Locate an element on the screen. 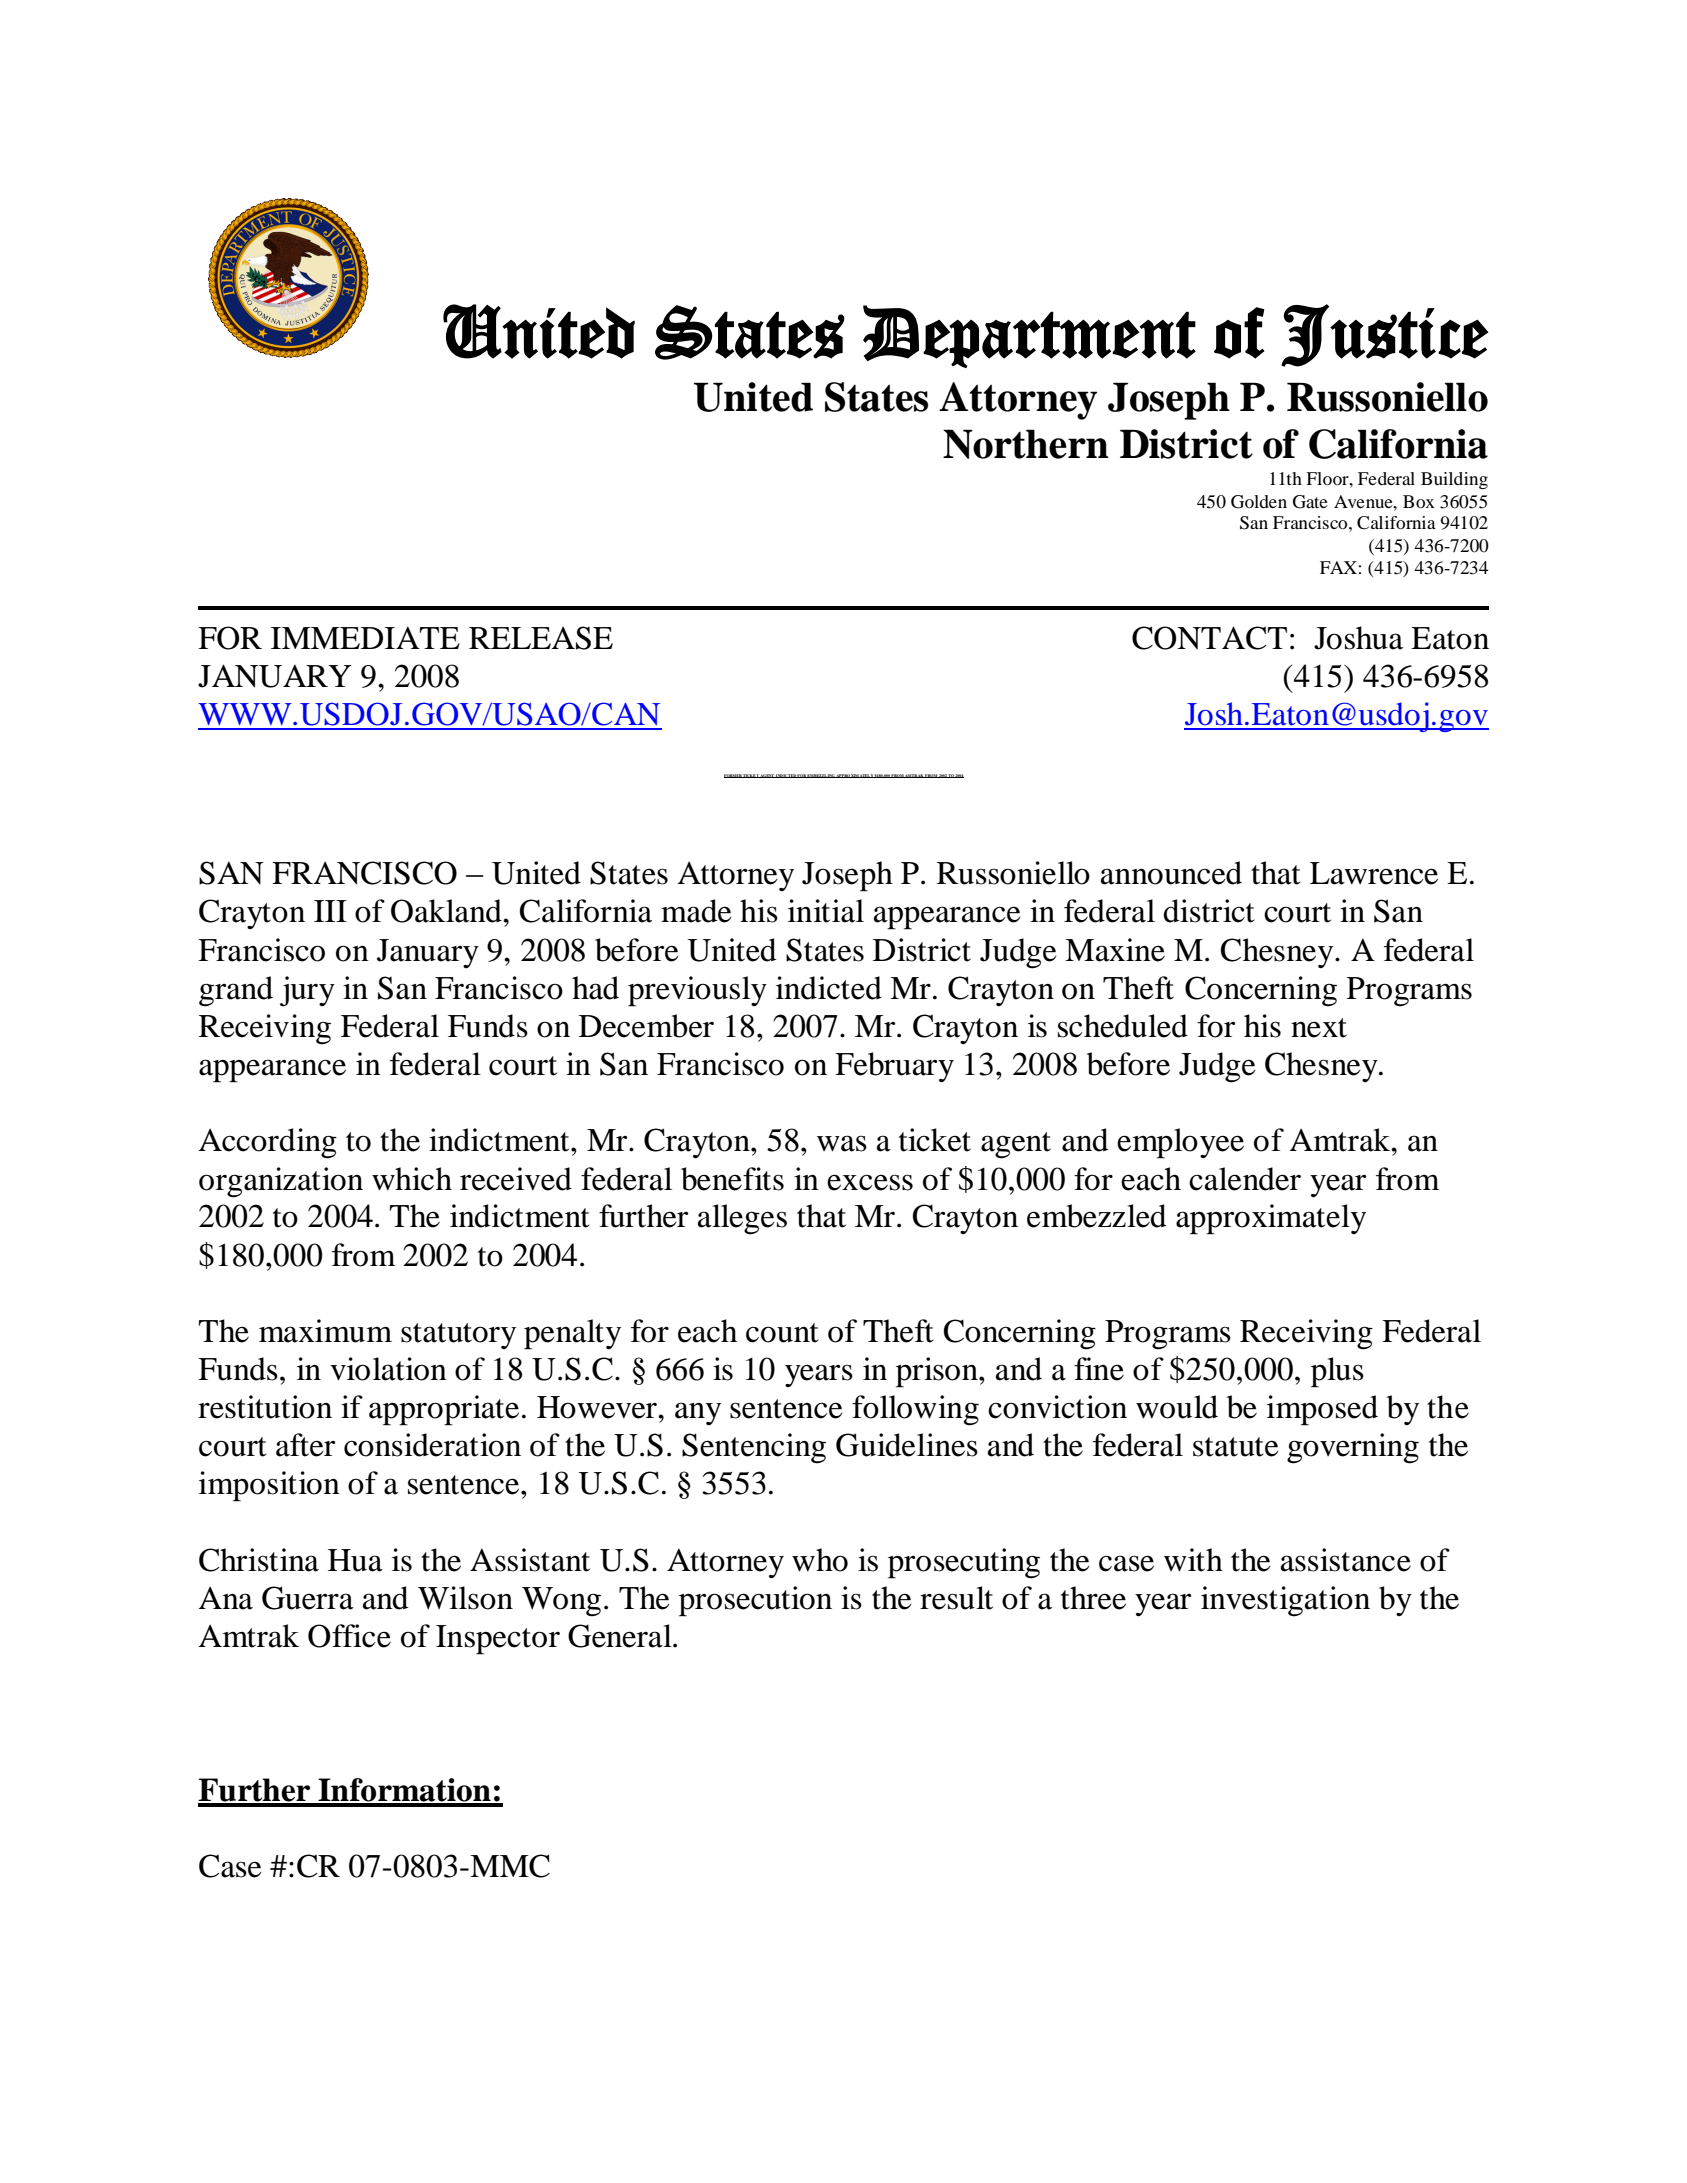 This screenshot has width=1687, height=2183. FORMER is located at coordinates (733, 776).
